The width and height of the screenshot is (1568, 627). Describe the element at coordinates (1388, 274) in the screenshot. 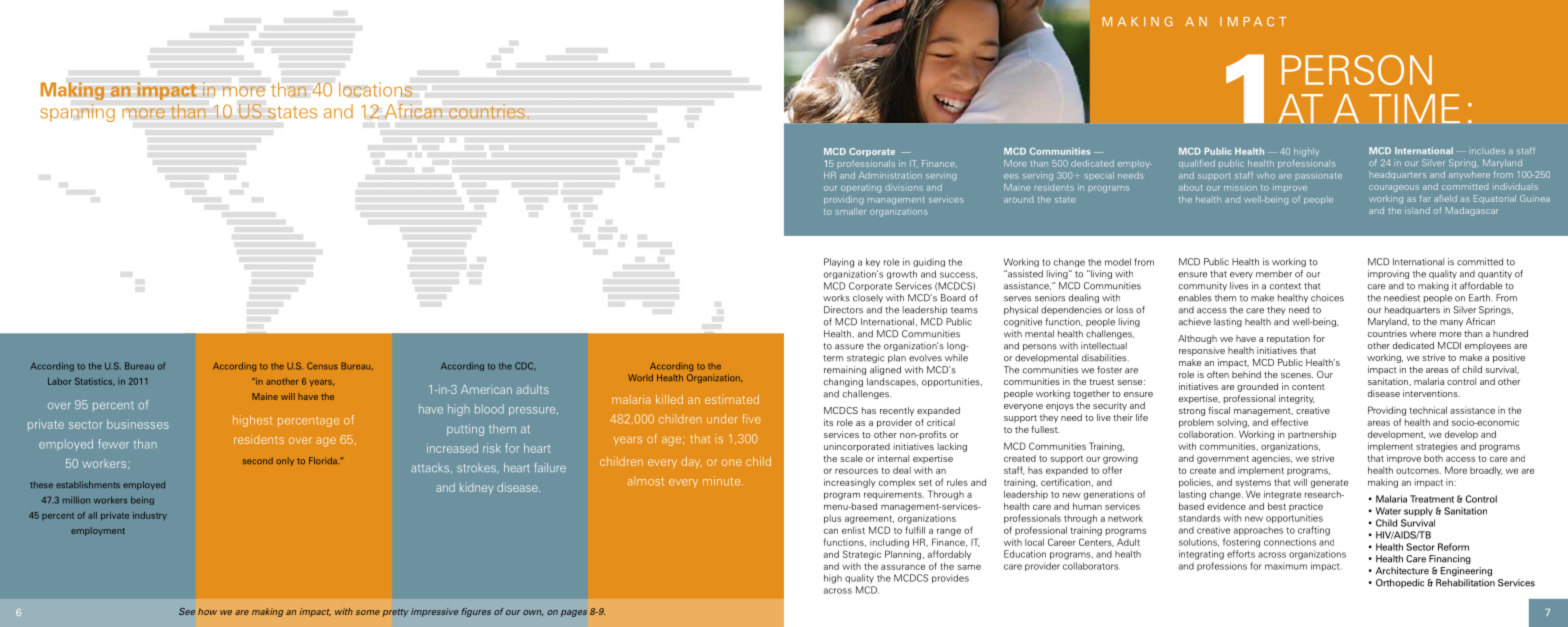

I see `improving` at that location.
